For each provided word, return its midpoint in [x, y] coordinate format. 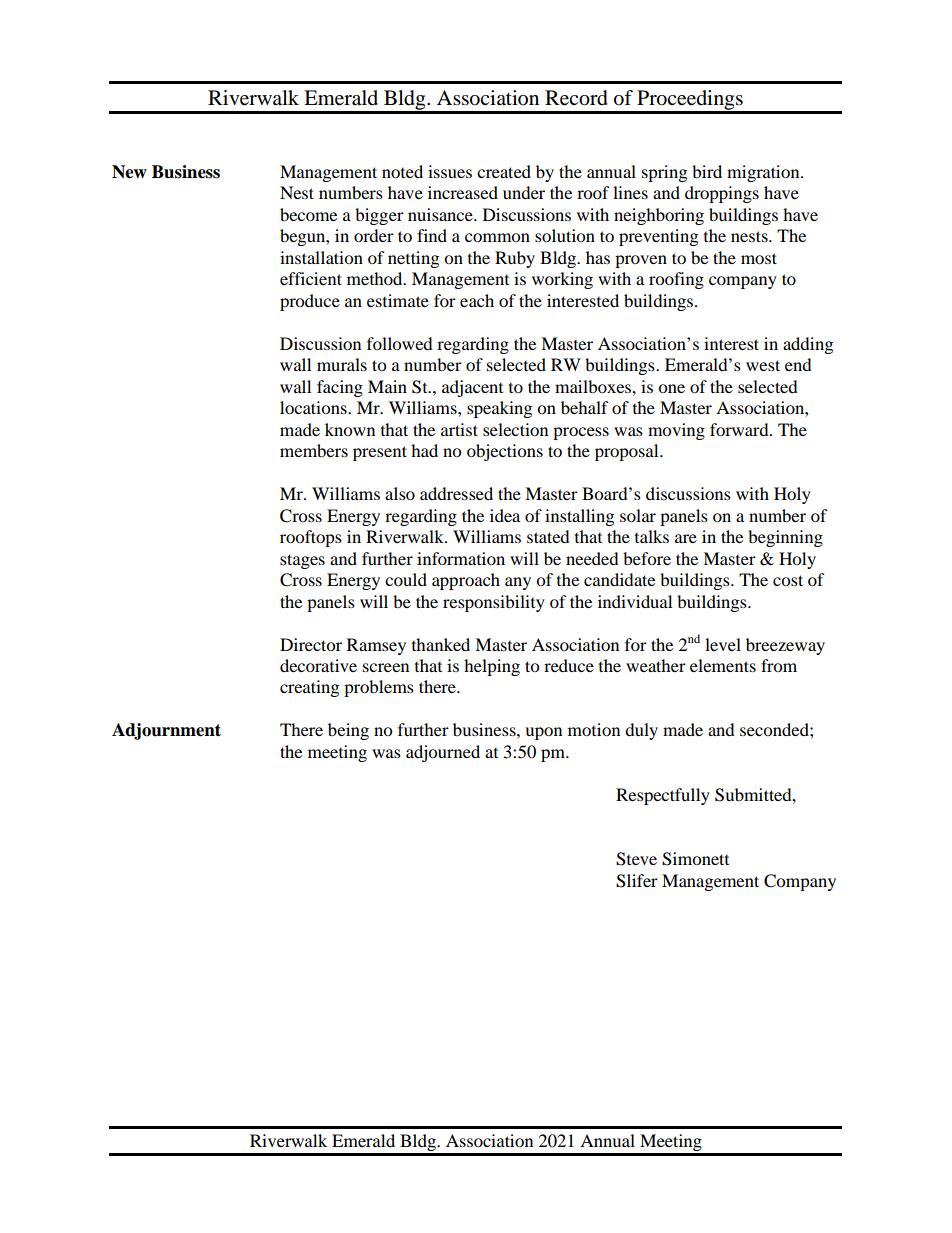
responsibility [494, 603]
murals [342, 364]
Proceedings [690, 101]
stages [302, 561]
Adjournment [166, 731]
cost [788, 580]
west [763, 365]
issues [450, 171]
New [129, 172]
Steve [636, 859]
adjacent [472, 388]
